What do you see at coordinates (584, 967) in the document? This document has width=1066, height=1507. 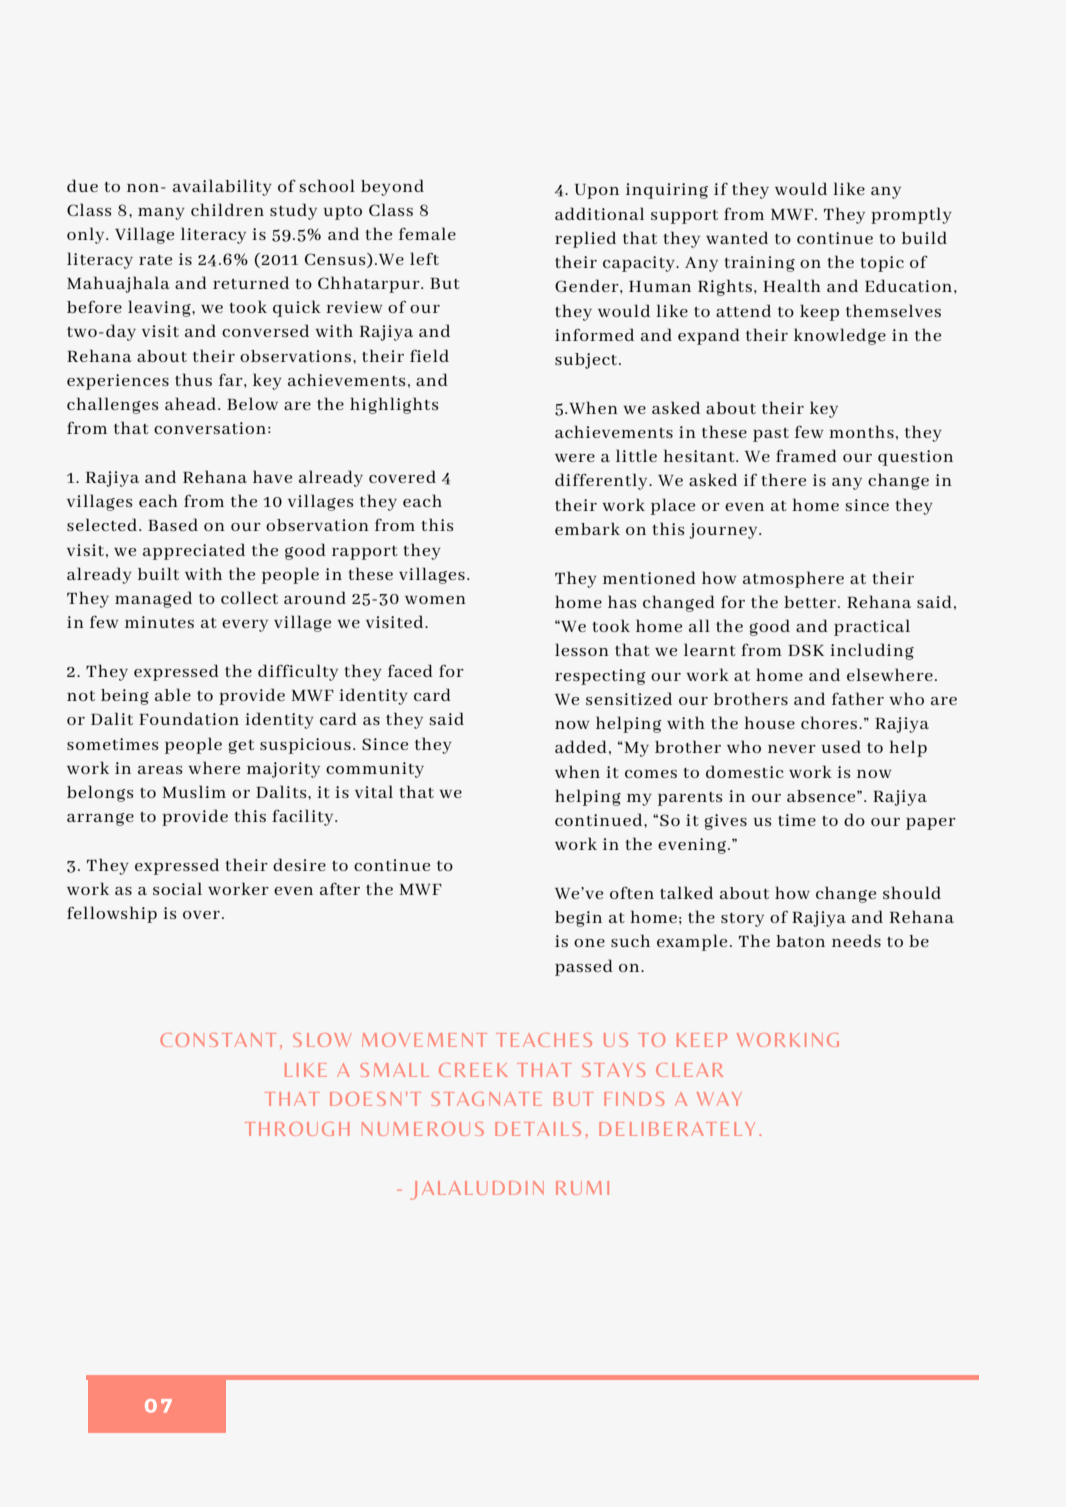 I see `passed` at bounding box center [584, 967].
